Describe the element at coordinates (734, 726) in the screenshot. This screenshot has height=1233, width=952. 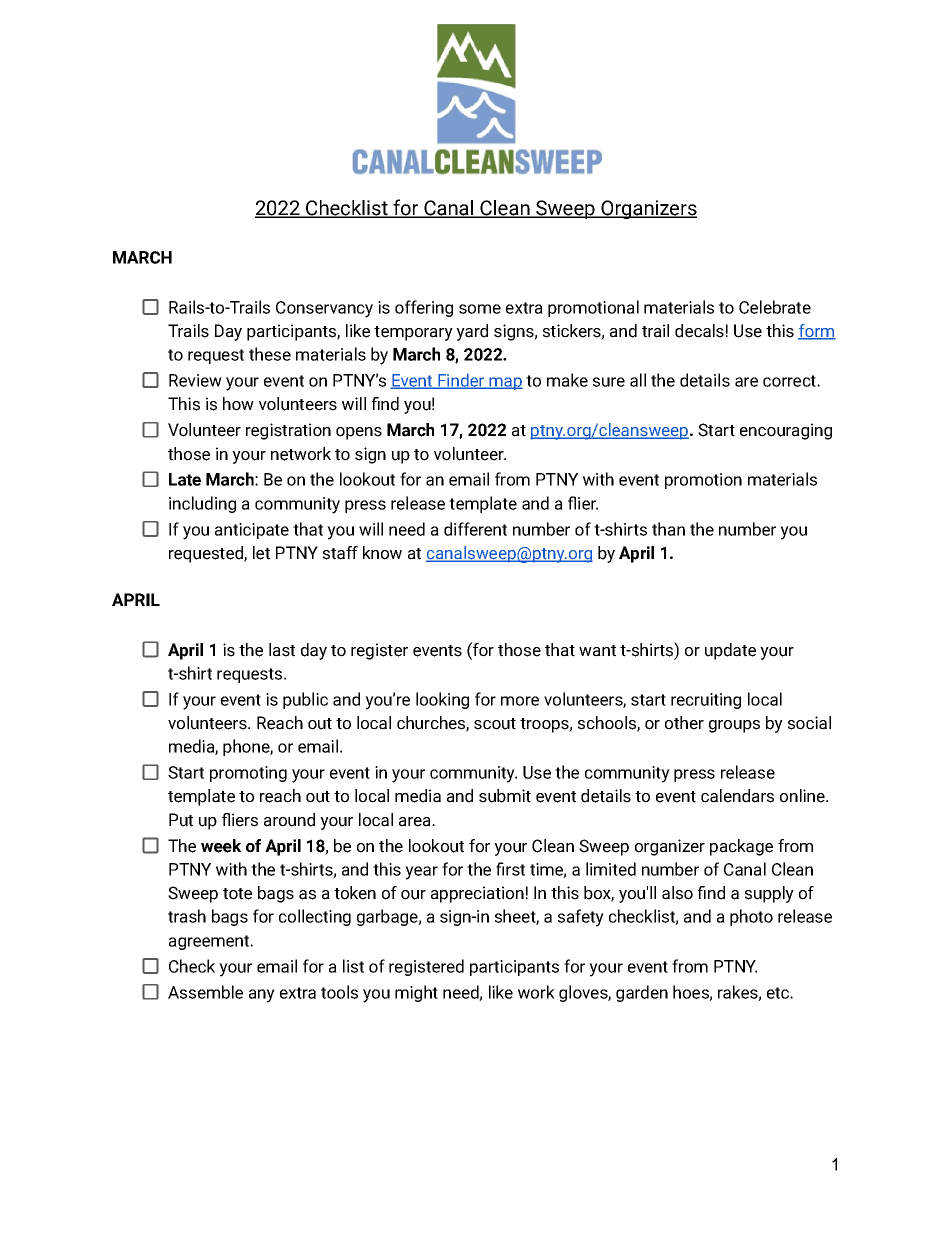
I see `groups` at that location.
